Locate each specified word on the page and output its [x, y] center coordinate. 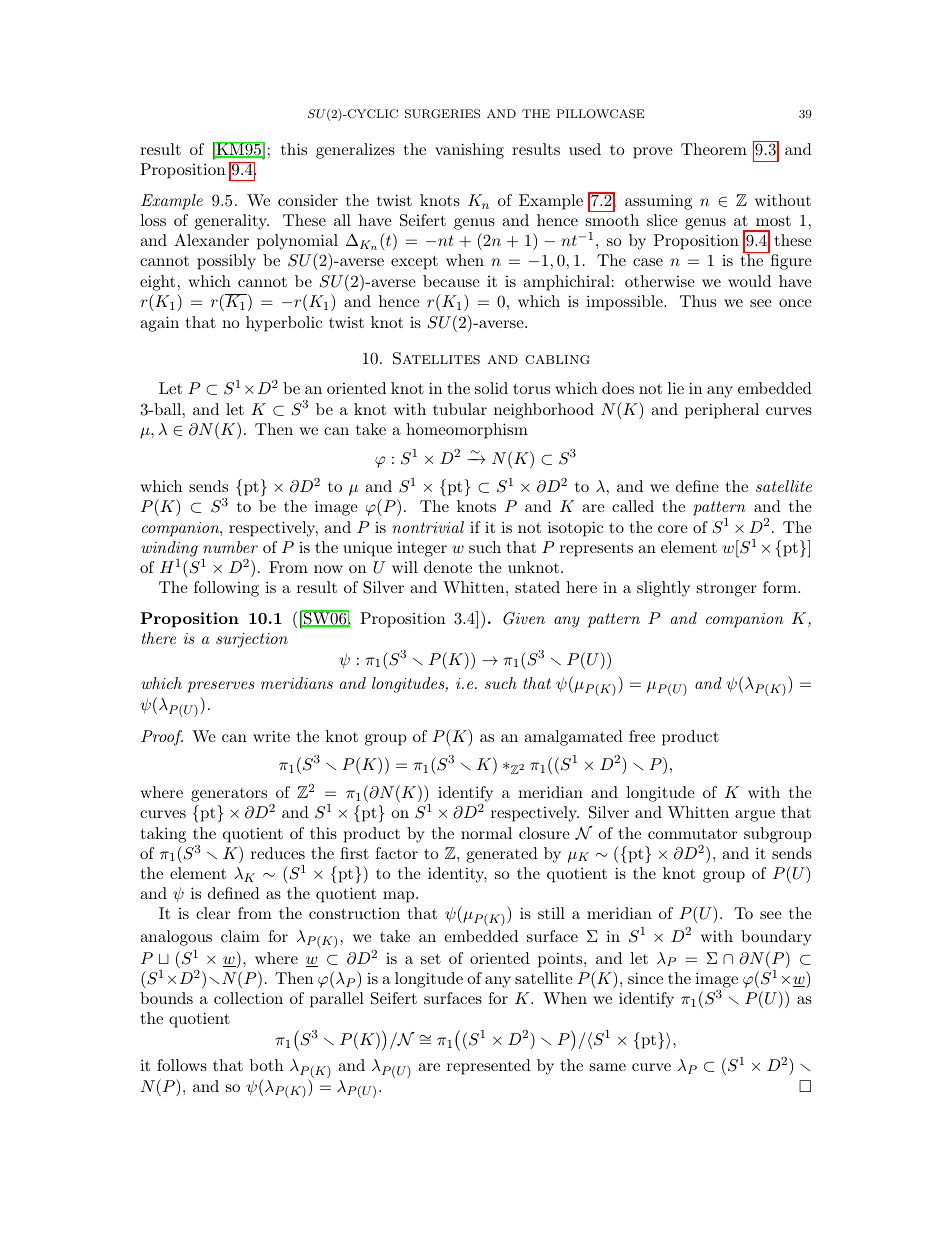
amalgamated [573, 738]
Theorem [714, 149]
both [266, 1065]
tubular [460, 409]
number [230, 547]
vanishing [469, 151]
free [642, 736]
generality [232, 222]
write [271, 736]
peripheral [722, 411]
